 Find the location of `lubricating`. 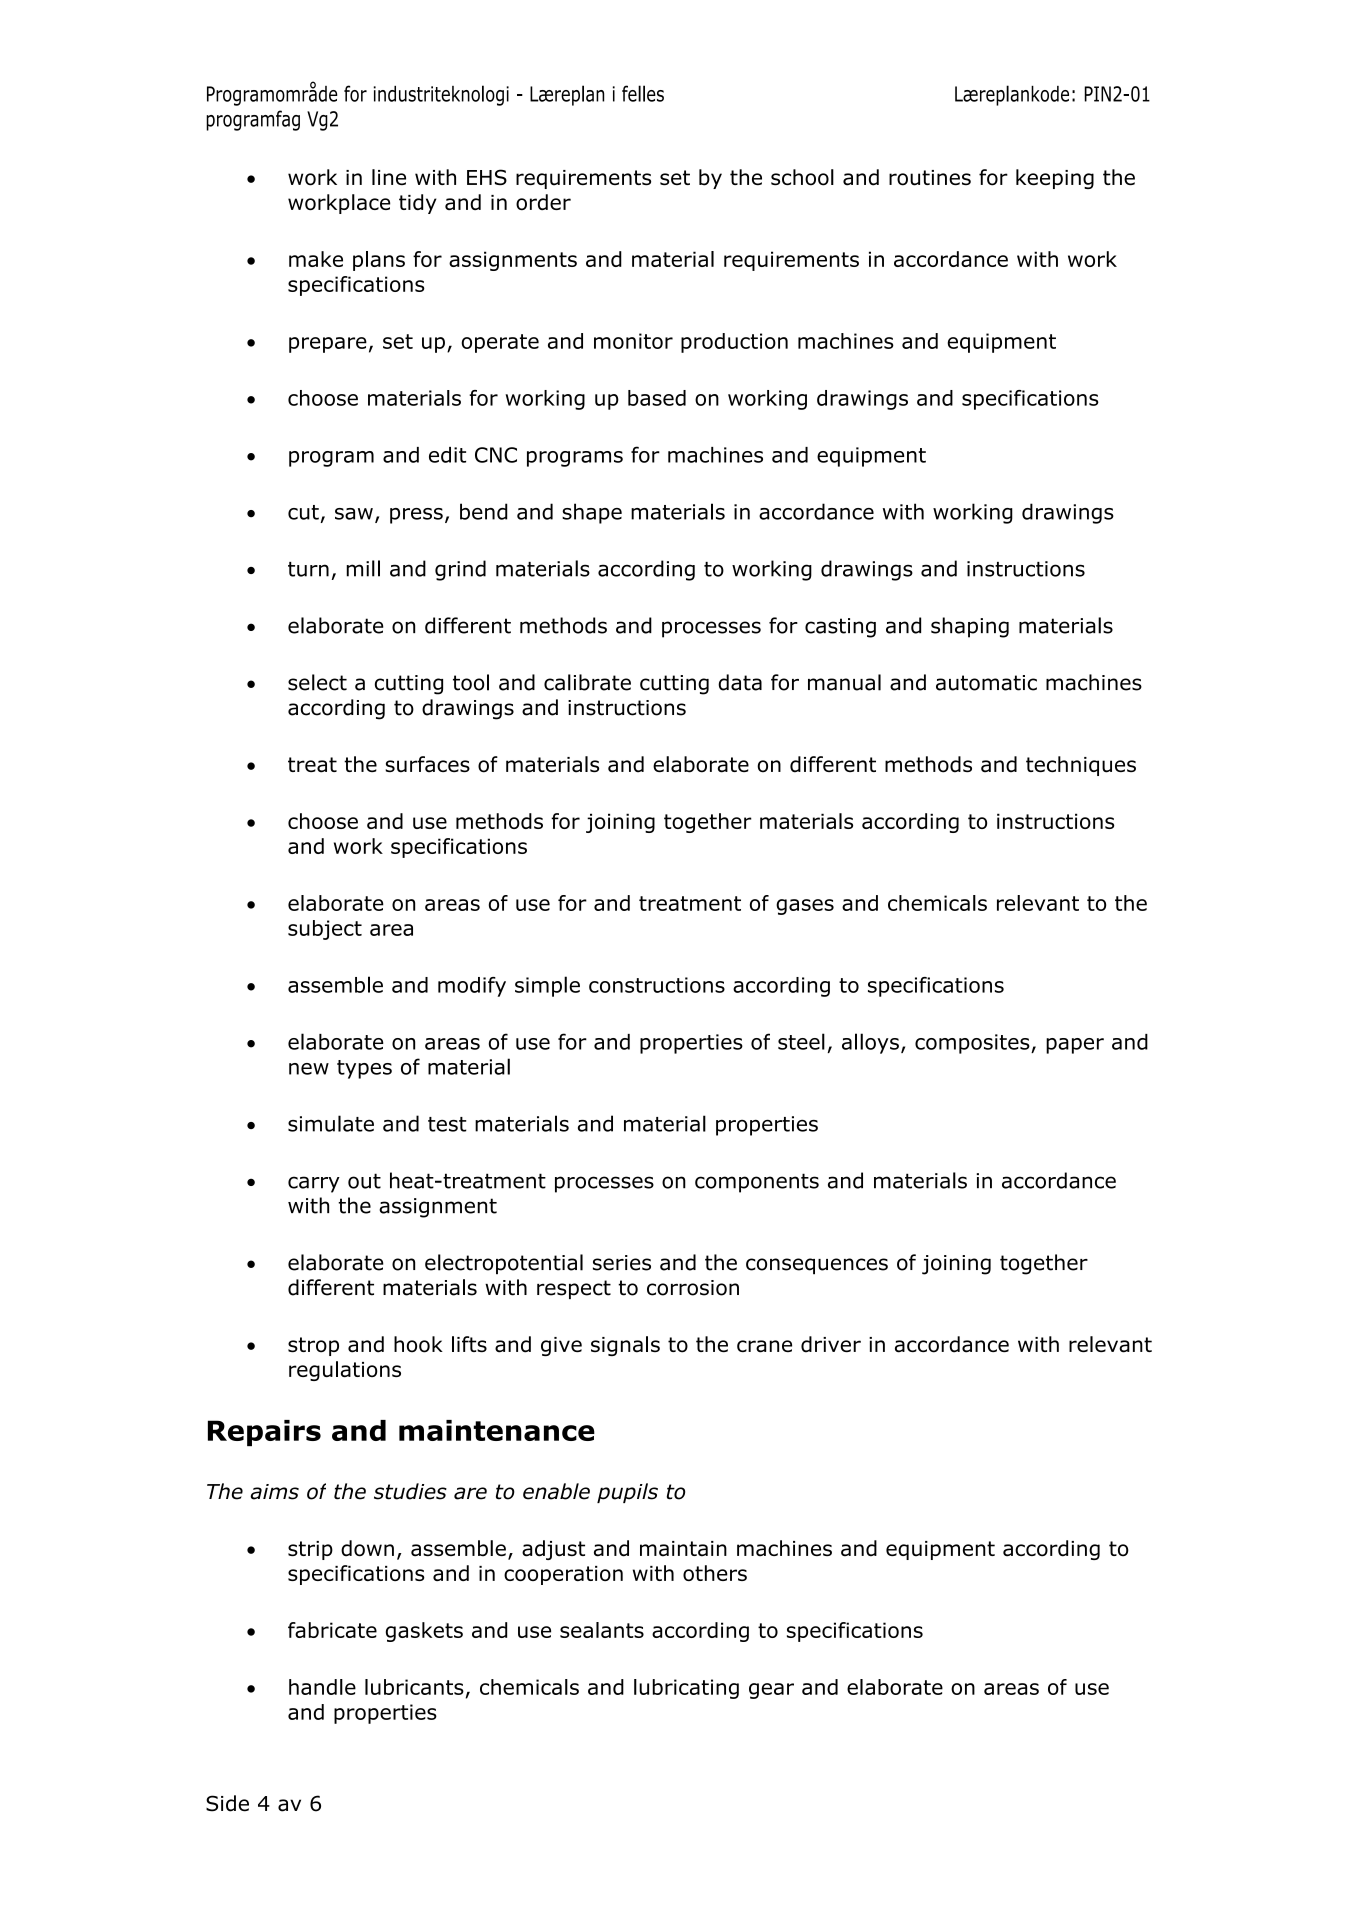

lubricating is located at coordinates (686, 1689).
